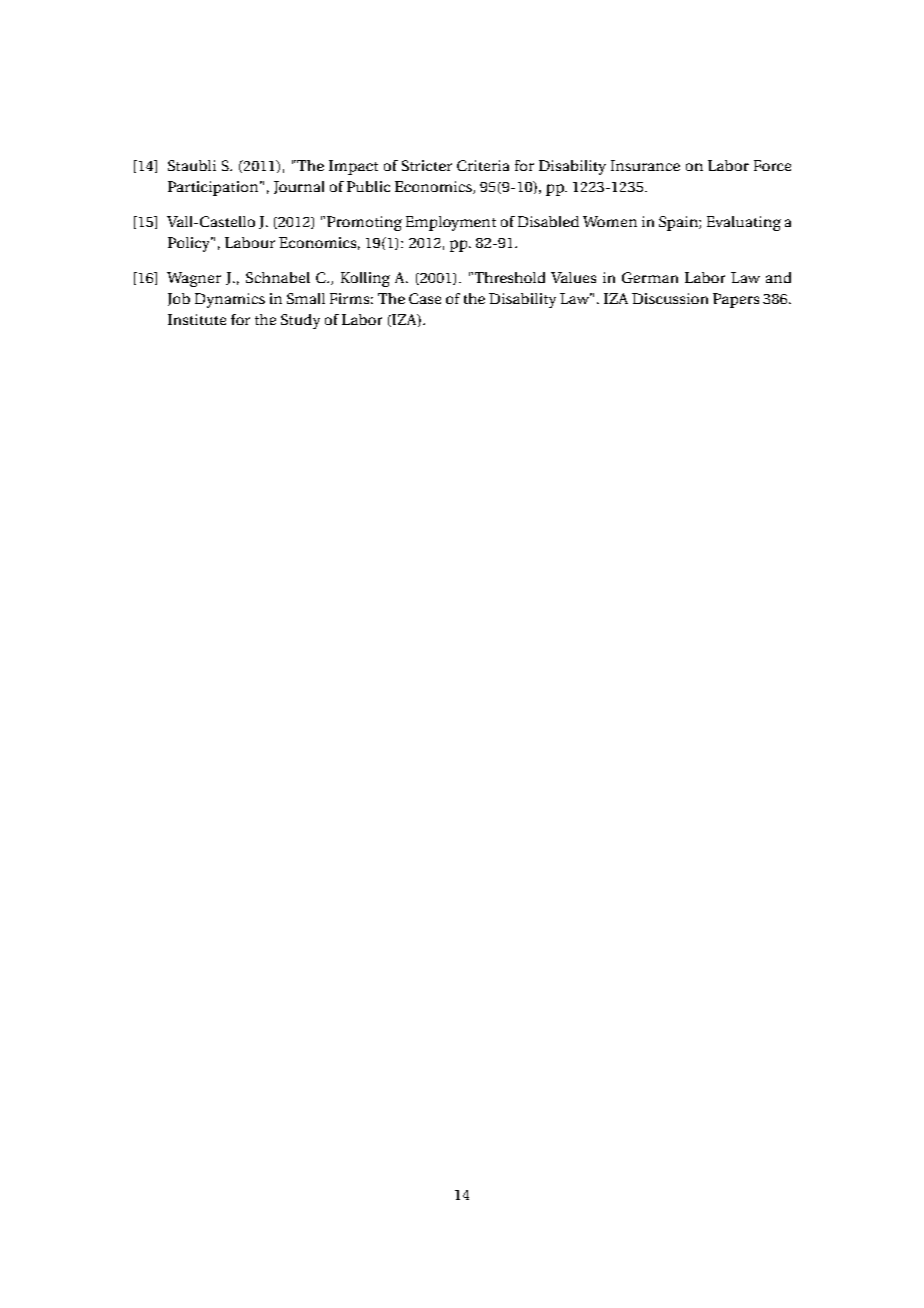  What do you see at coordinates (197, 319) in the screenshot?
I see `Institute` at bounding box center [197, 319].
